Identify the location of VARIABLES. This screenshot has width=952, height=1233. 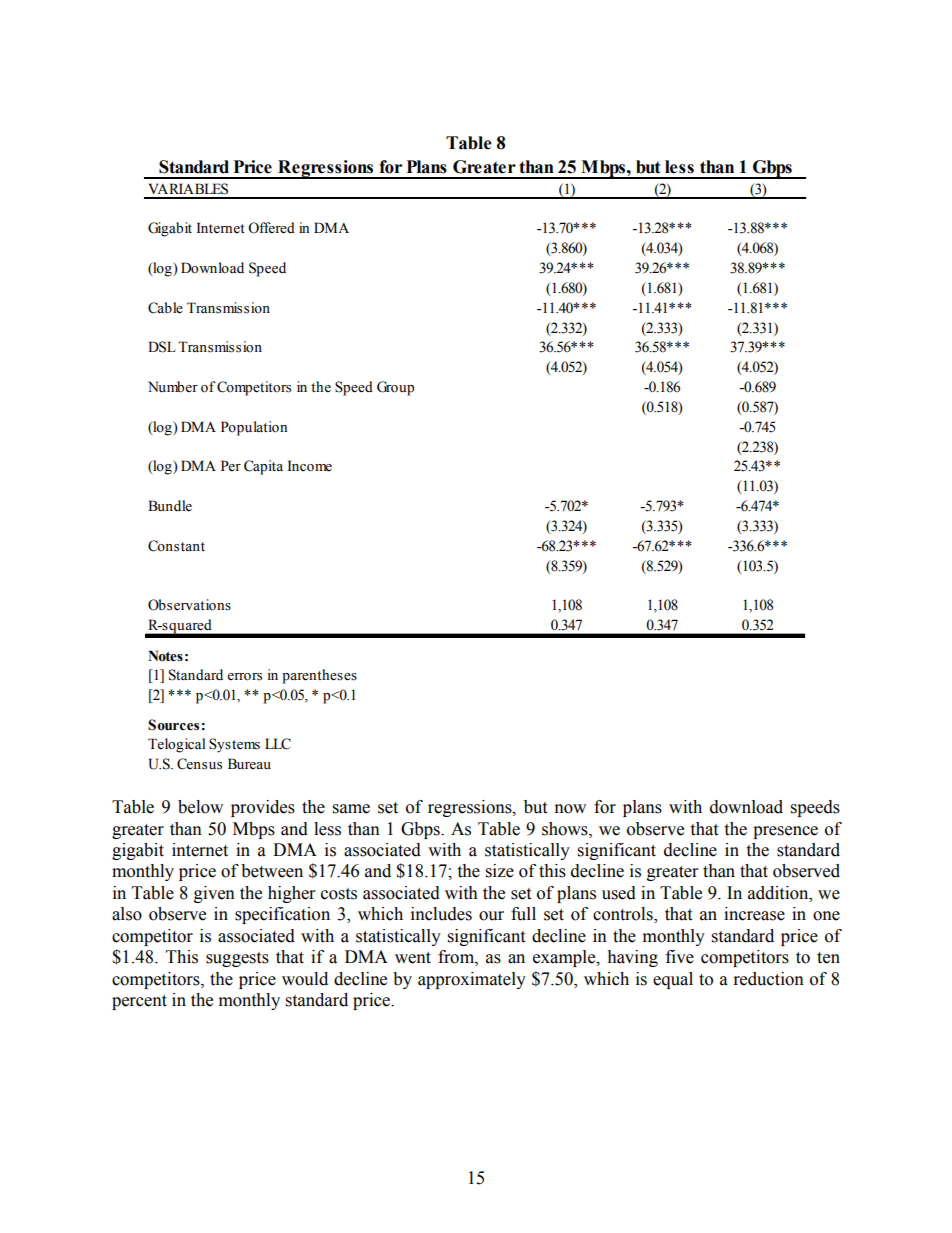
(188, 189).
